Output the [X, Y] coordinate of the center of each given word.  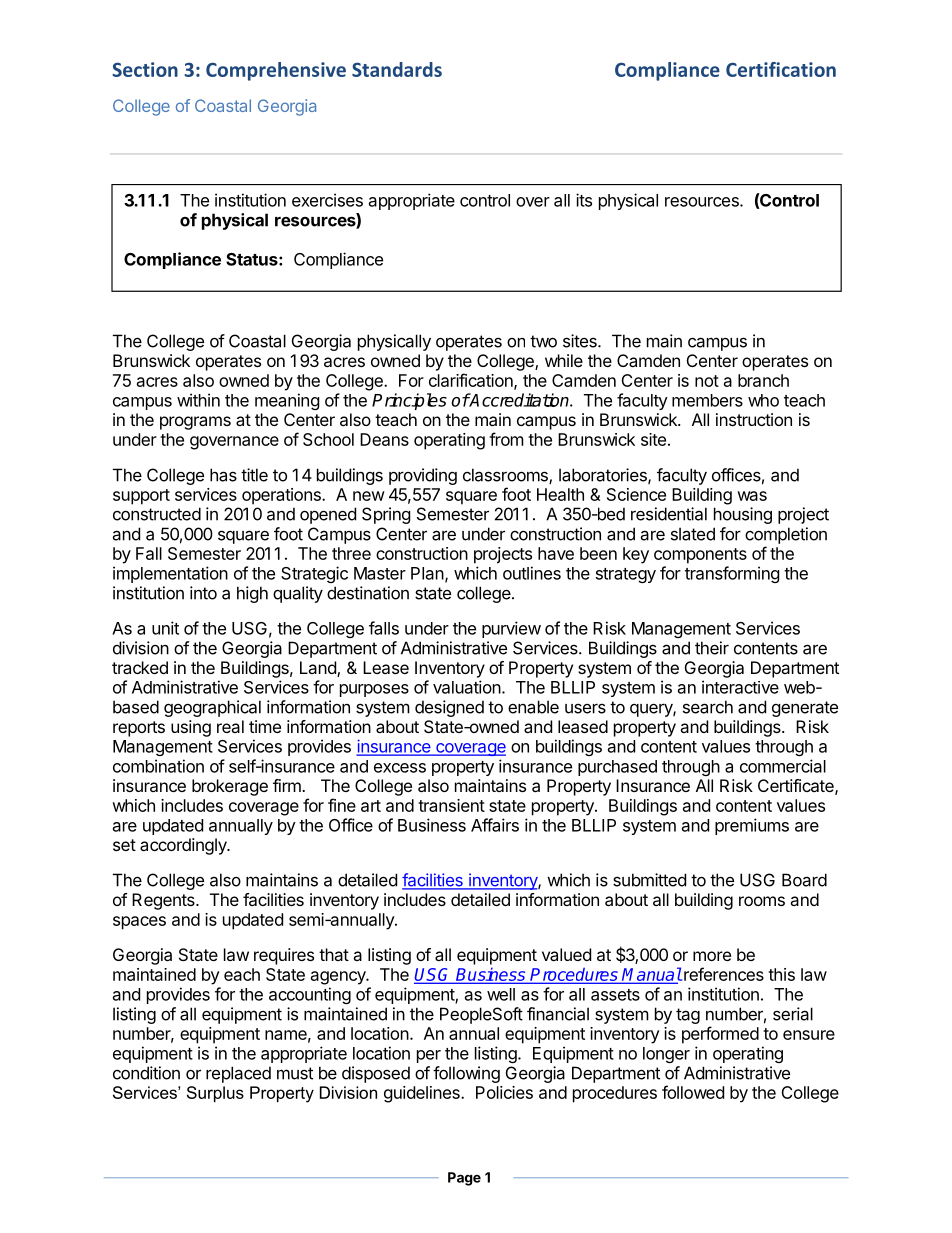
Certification [781, 69]
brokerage [230, 787]
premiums [752, 826]
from [506, 439]
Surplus [215, 1094]
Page [464, 1179]
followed [693, 1092]
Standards [397, 69]
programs [195, 423]
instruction [754, 419]
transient [451, 805]
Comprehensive [276, 71]
